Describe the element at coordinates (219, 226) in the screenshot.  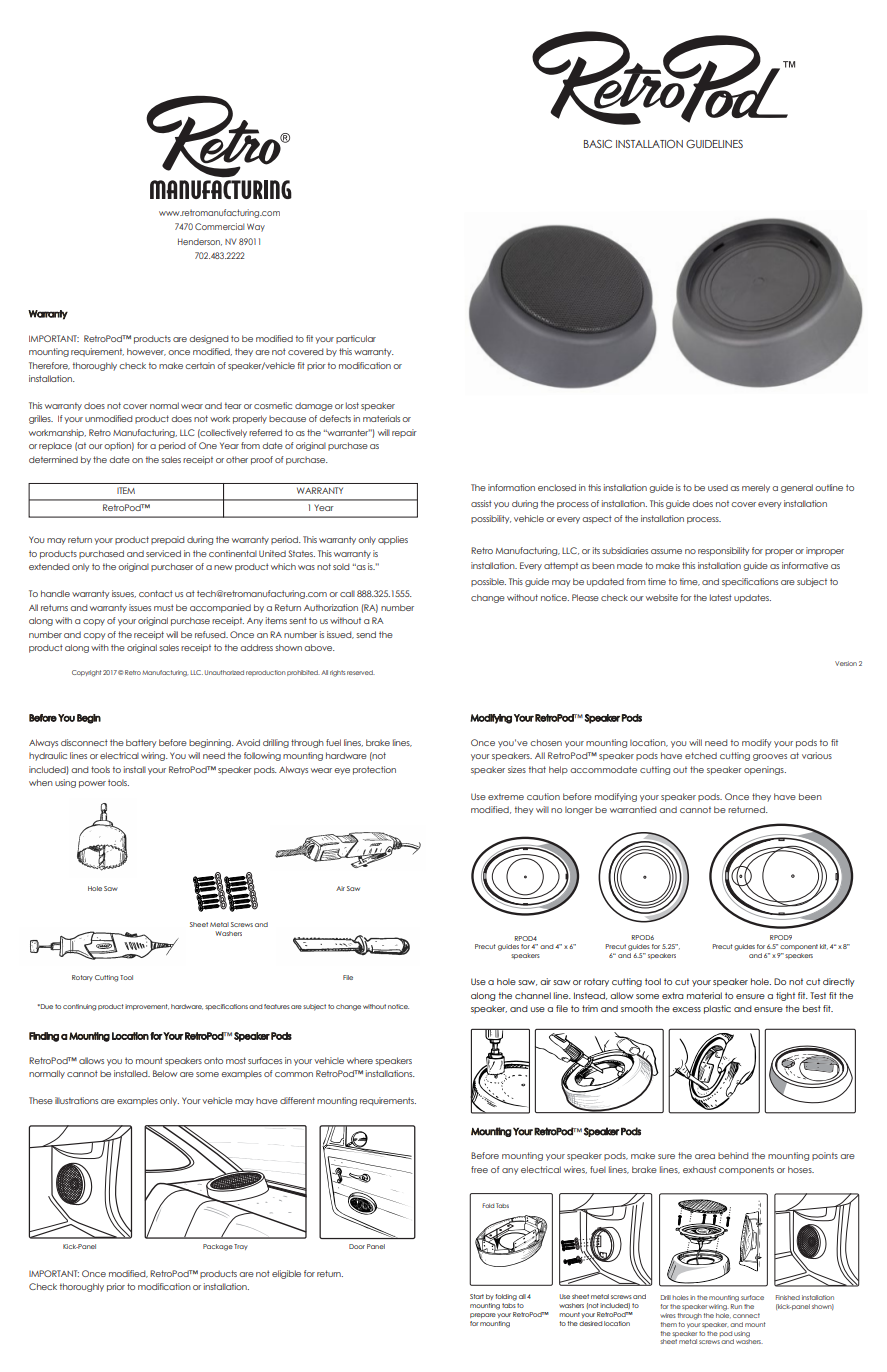
I see `Commercial` at that location.
